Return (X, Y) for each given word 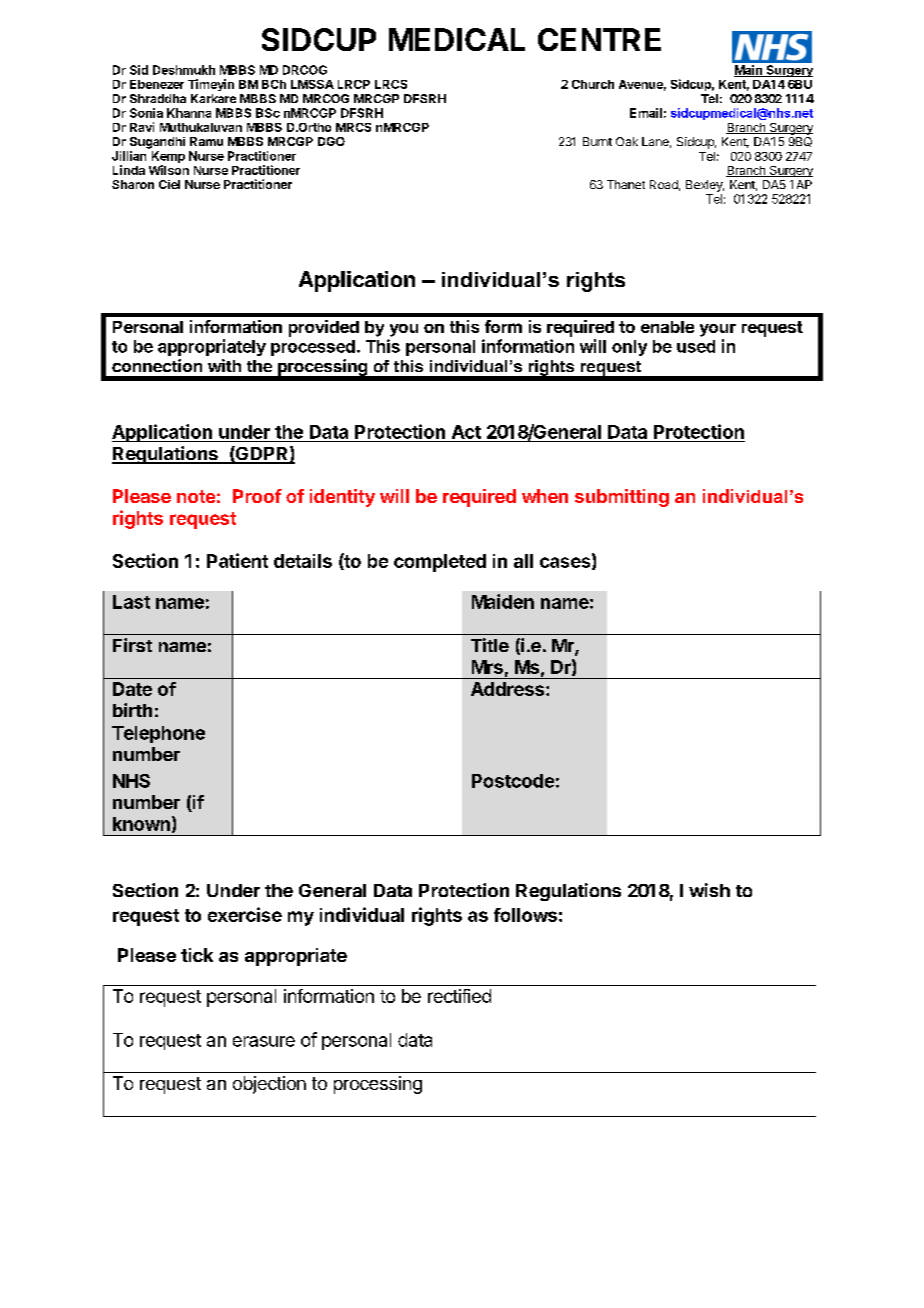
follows (525, 915)
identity (342, 498)
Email (646, 113)
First (132, 645)
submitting (622, 498)
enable (667, 327)
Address (509, 689)
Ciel (169, 184)
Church (593, 84)
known (141, 824)
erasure (264, 1041)
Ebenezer (157, 84)
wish (709, 890)
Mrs (487, 667)
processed (313, 348)
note (196, 496)
